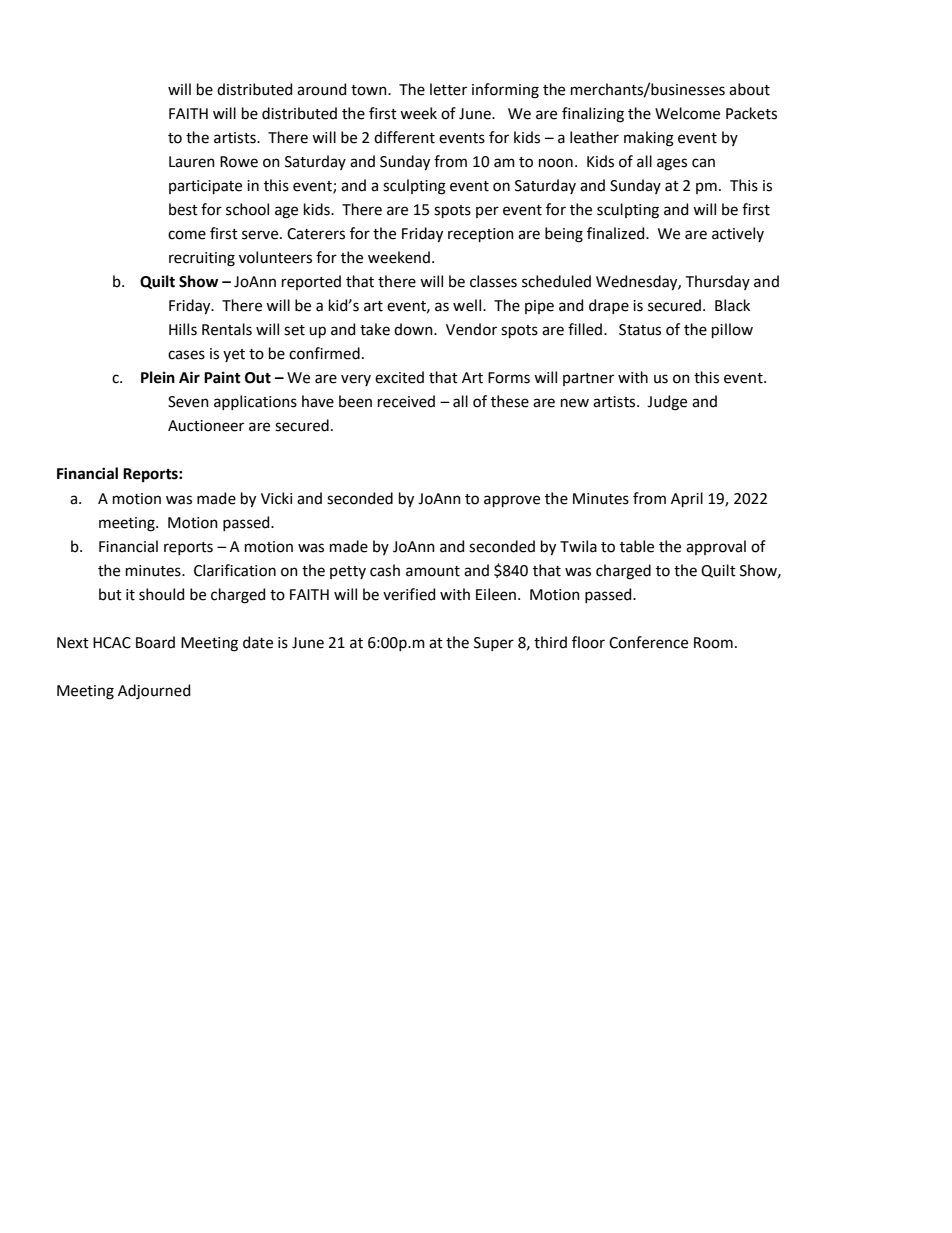 The image size is (952, 1233). What do you see at coordinates (155, 642) in the screenshot?
I see `Board` at bounding box center [155, 642].
